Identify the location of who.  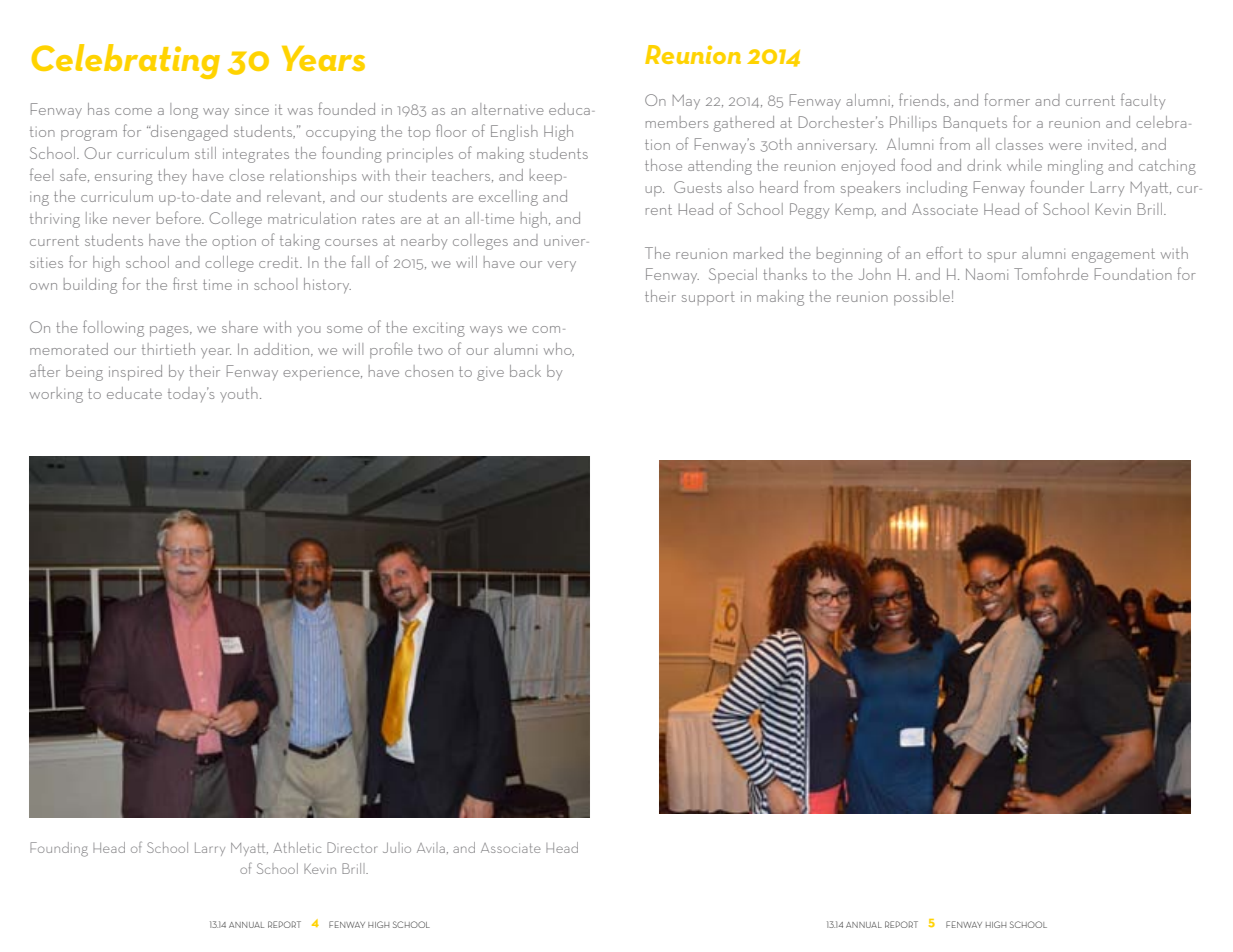
(559, 350).
